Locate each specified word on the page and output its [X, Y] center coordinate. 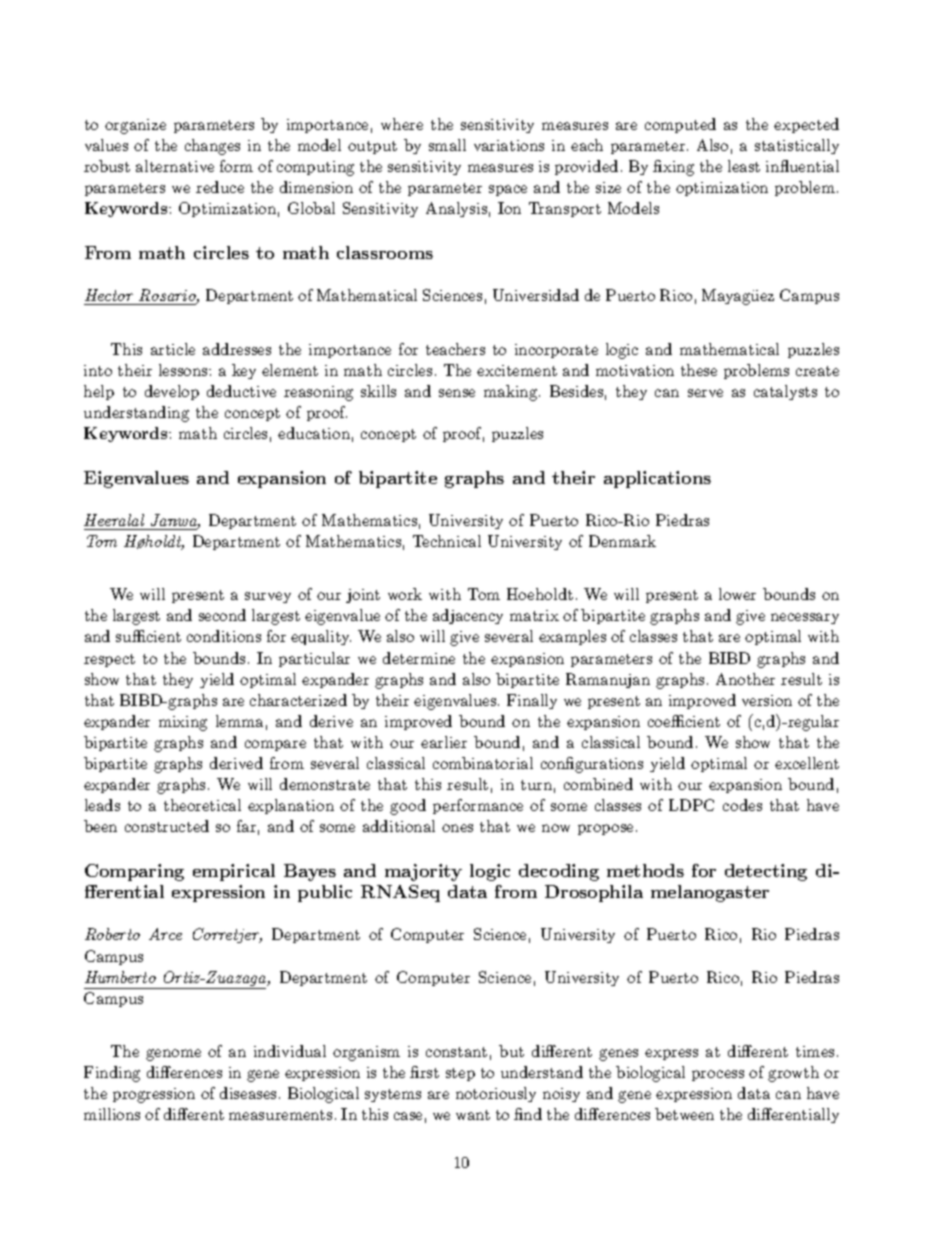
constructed [167, 826]
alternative [175, 166]
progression [154, 1095]
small [447, 145]
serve [705, 393]
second [222, 615]
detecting [766, 872]
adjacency [468, 616]
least [744, 166]
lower [737, 594]
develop [172, 392]
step [460, 1074]
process [718, 1075]
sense [457, 393]
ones [457, 828]
